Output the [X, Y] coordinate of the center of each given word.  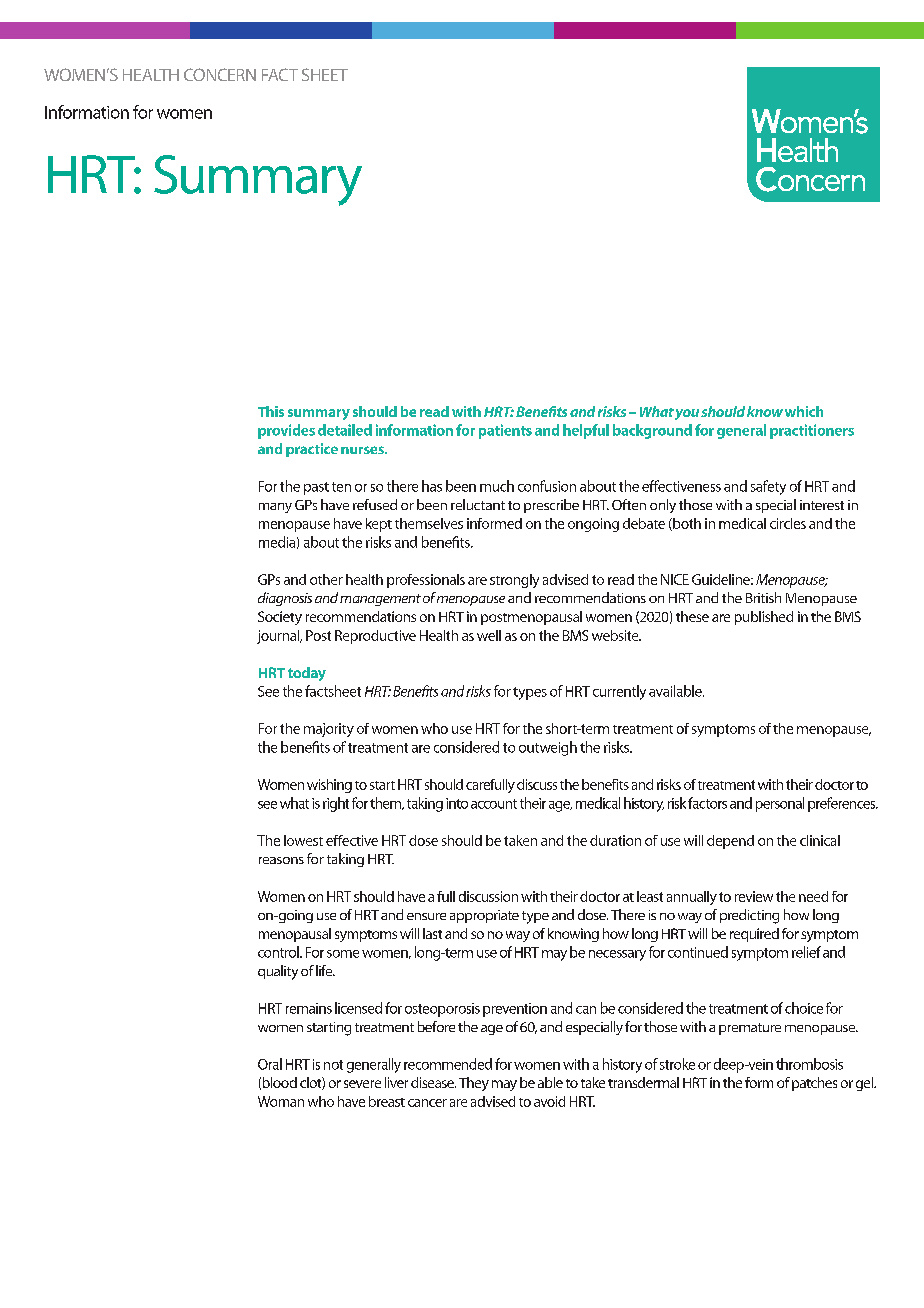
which [804, 411]
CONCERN [220, 74]
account [494, 804]
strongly [514, 581]
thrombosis [809, 1064]
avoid [549, 1101]
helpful [586, 431]
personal [780, 804]
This [271, 411]
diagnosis [285, 599]
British [763, 597]
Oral [270, 1064]
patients [505, 431]
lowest [303, 840]
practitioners [812, 431]
